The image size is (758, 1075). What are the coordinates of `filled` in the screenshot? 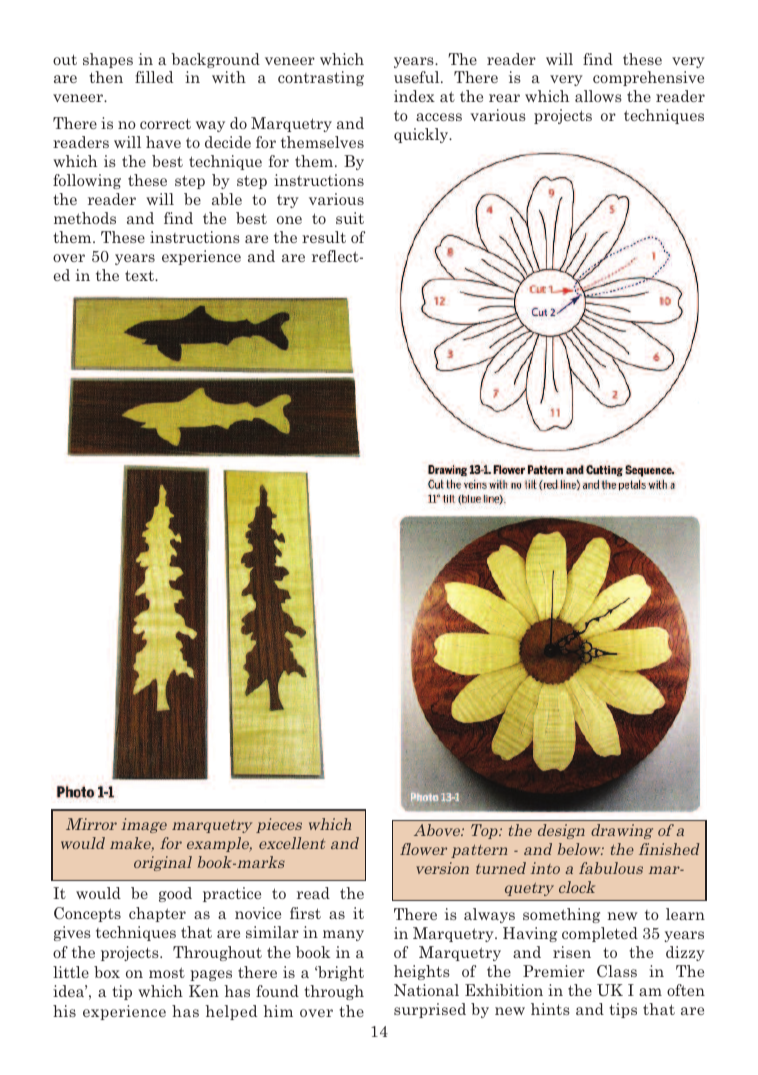 It's located at (154, 77).
